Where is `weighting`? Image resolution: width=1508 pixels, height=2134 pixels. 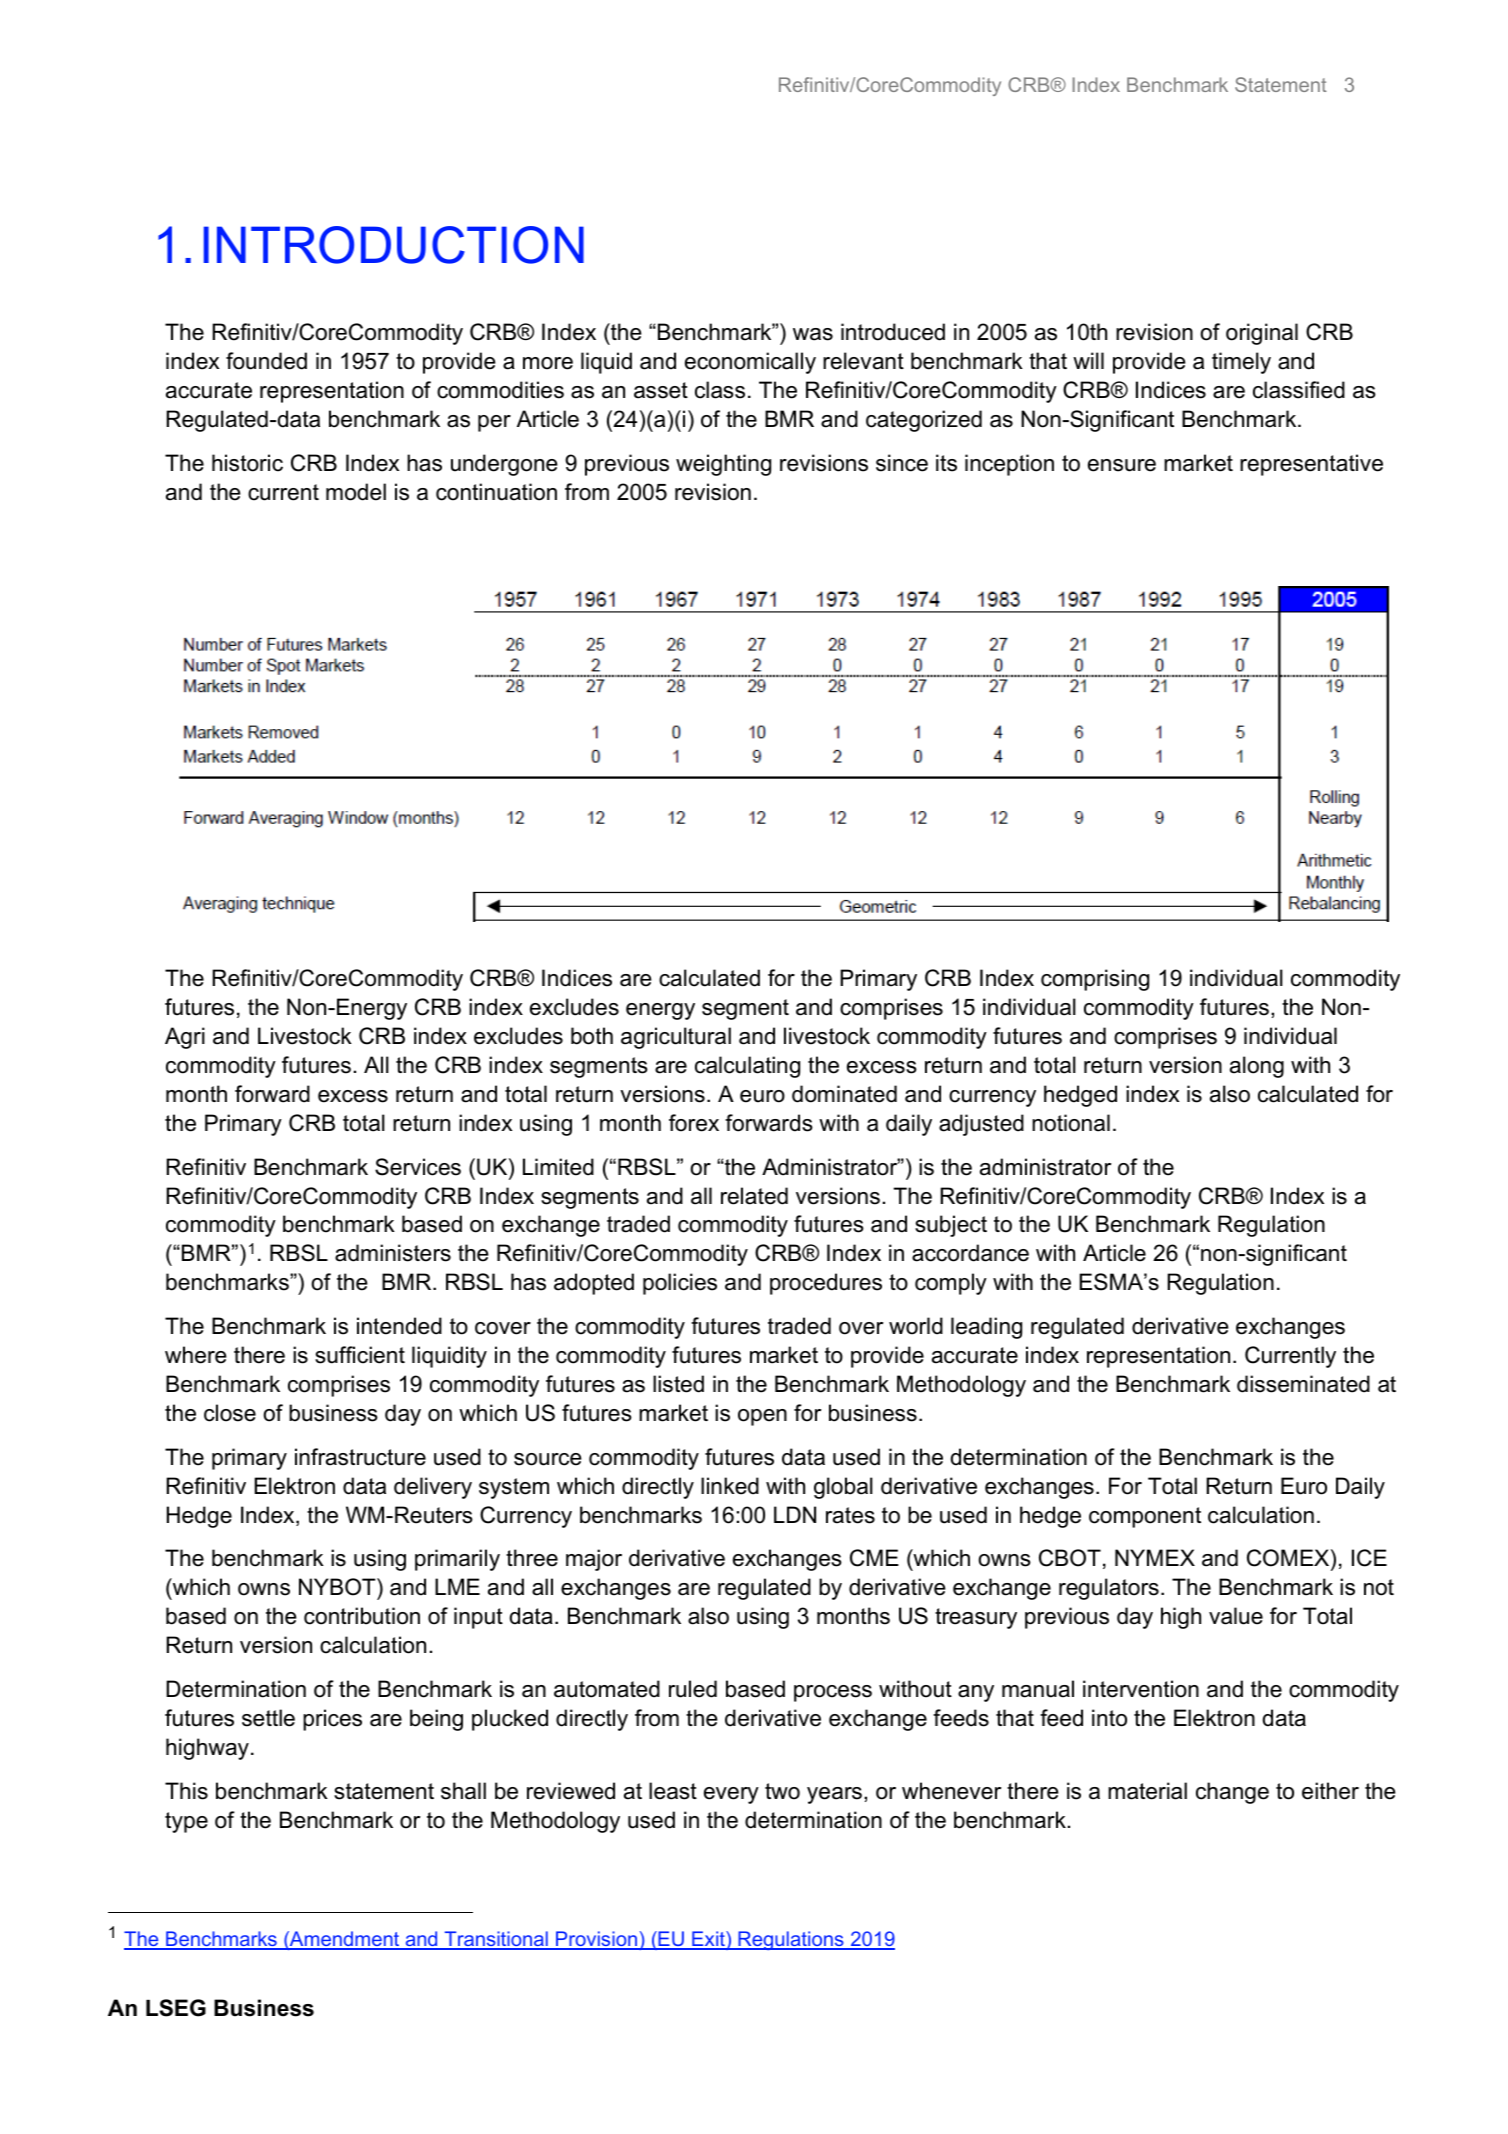 weighting is located at coordinates (723, 465).
